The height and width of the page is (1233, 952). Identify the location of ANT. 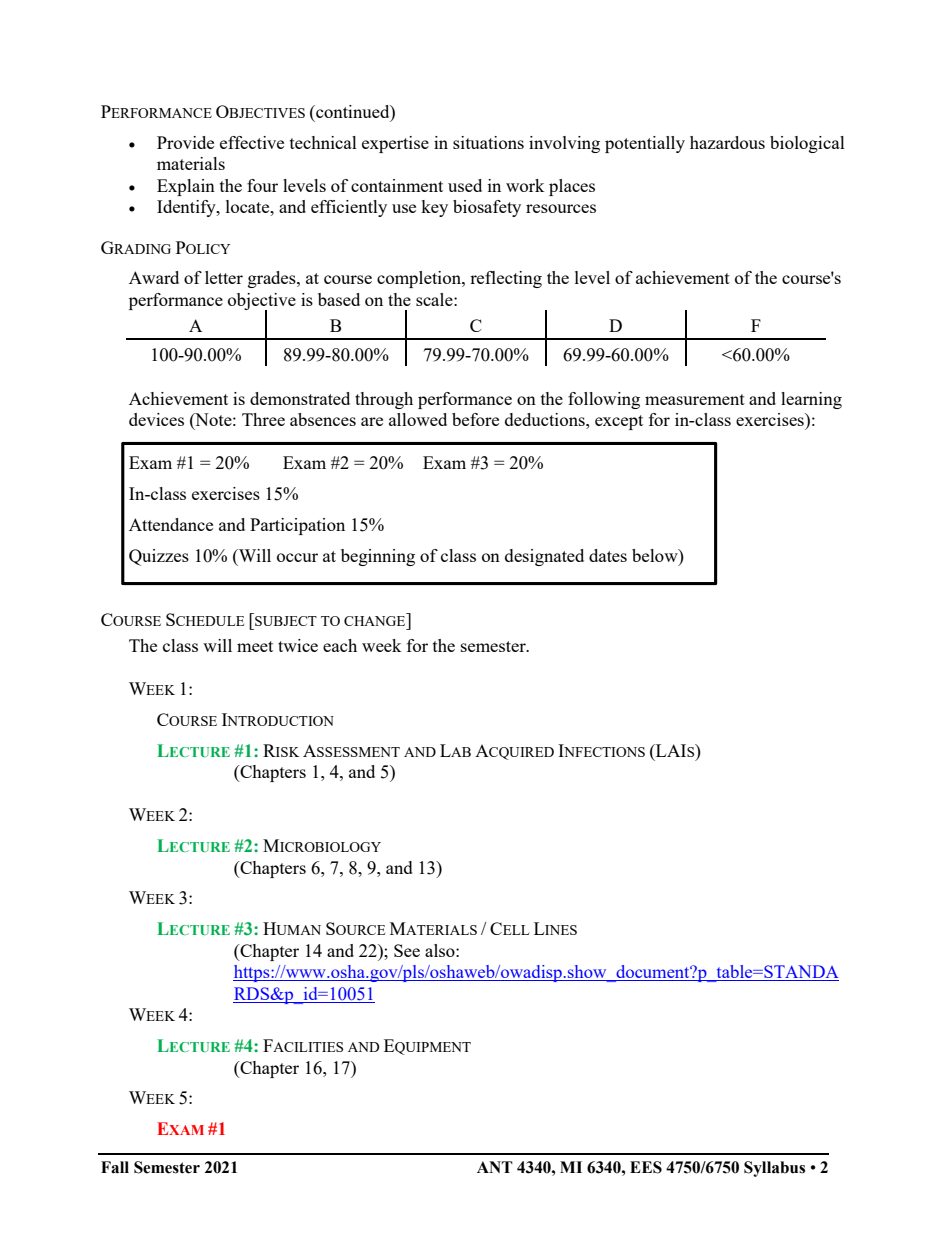
(495, 1167).
